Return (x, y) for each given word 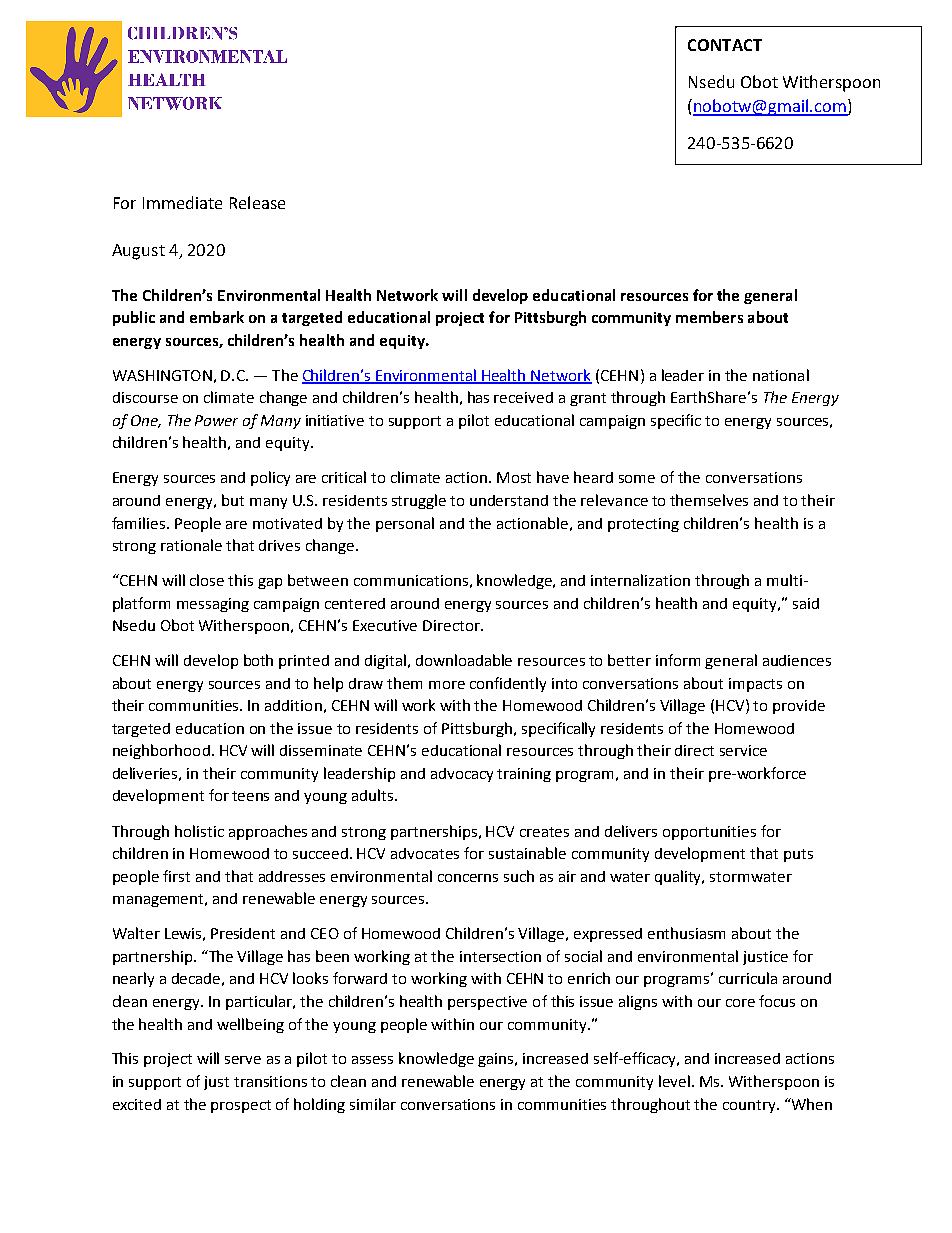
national (781, 375)
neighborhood (161, 751)
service (743, 750)
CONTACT (725, 45)
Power (216, 420)
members (709, 317)
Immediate (182, 202)
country (750, 1106)
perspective (487, 1003)
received (523, 397)
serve (243, 1060)
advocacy (462, 775)
